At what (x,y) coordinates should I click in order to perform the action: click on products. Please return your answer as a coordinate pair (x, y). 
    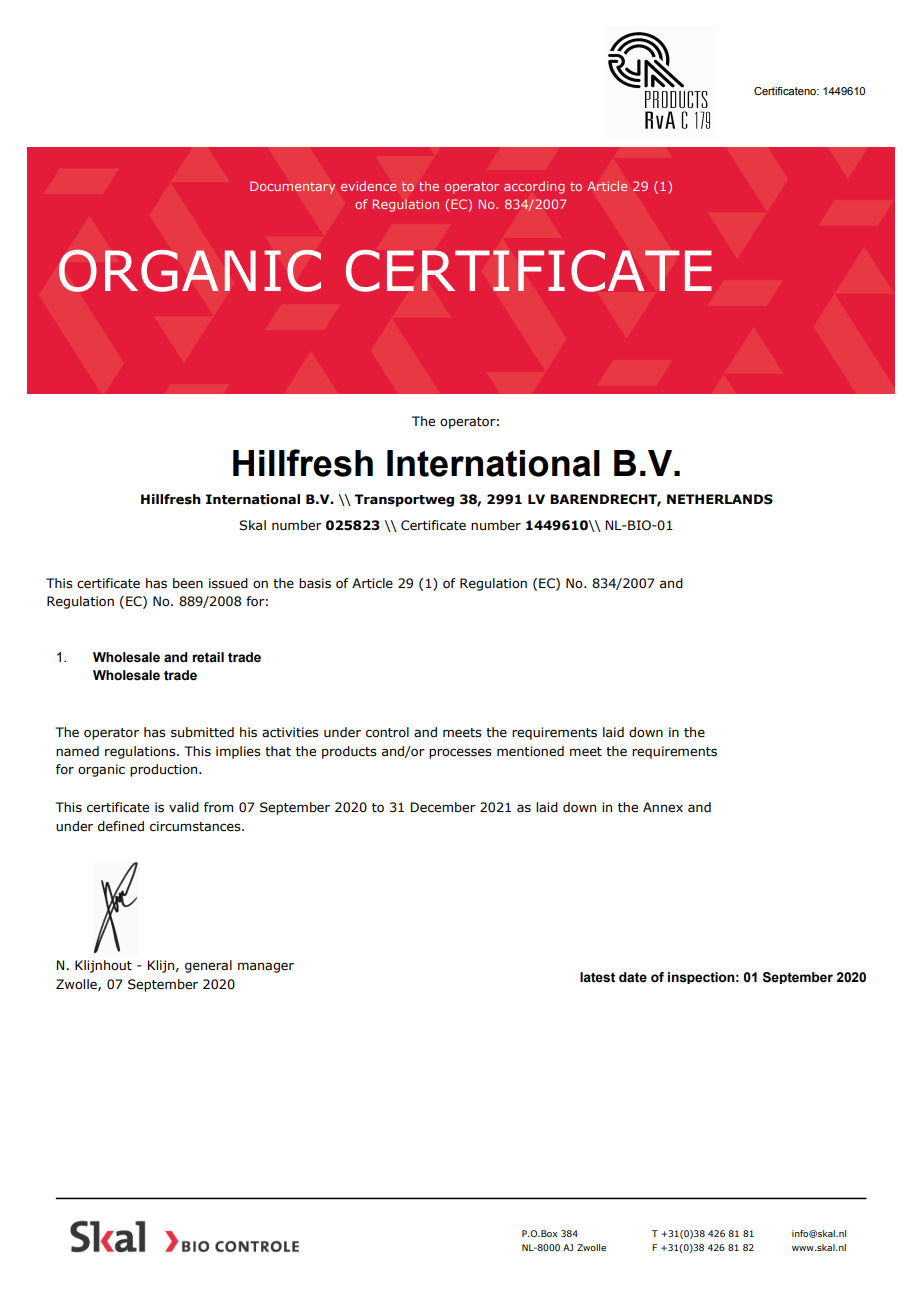
    Looking at the image, I should click on (349, 752).
